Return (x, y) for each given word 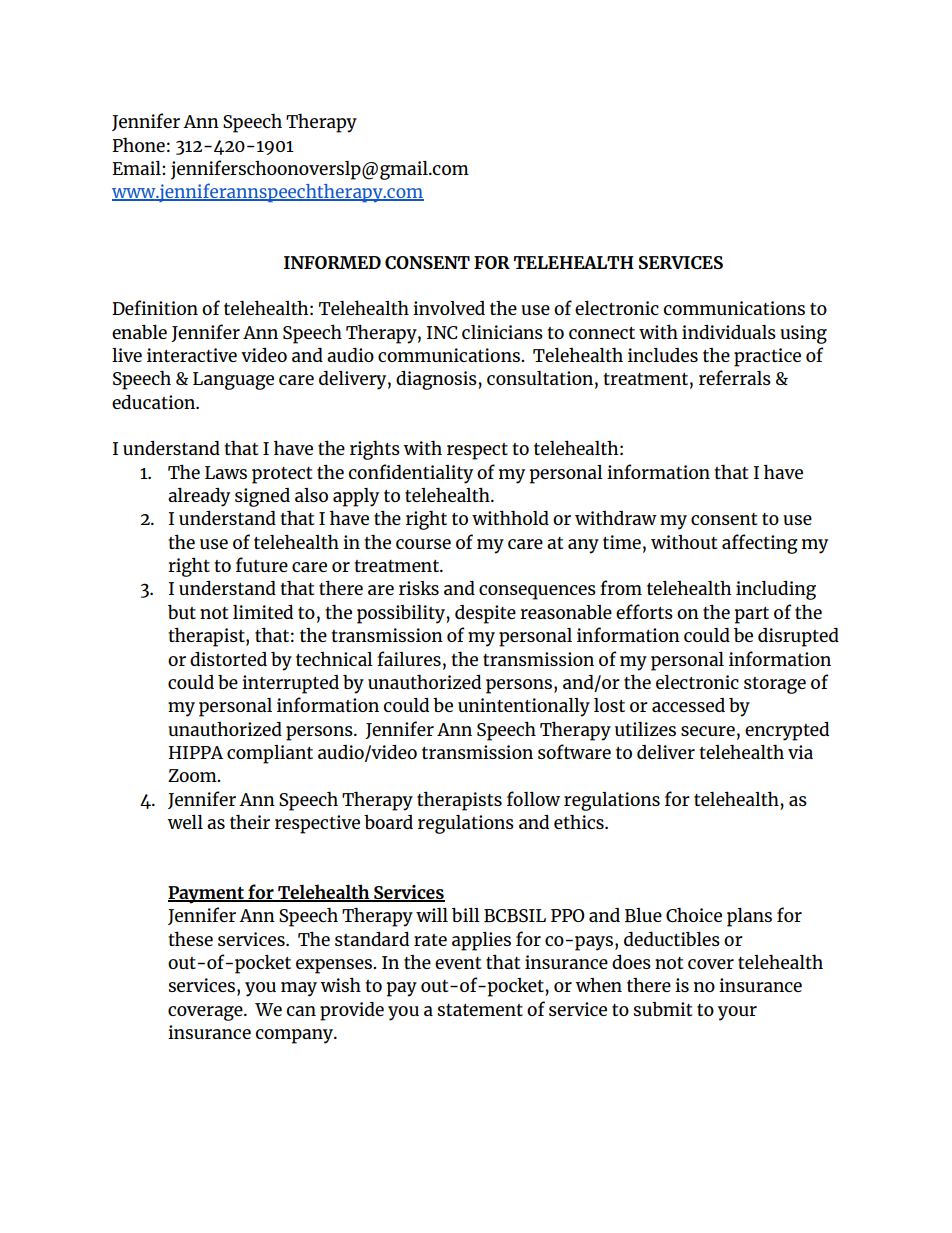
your (737, 1013)
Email (137, 168)
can (301, 1011)
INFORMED (332, 262)
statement (480, 1010)
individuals (729, 332)
